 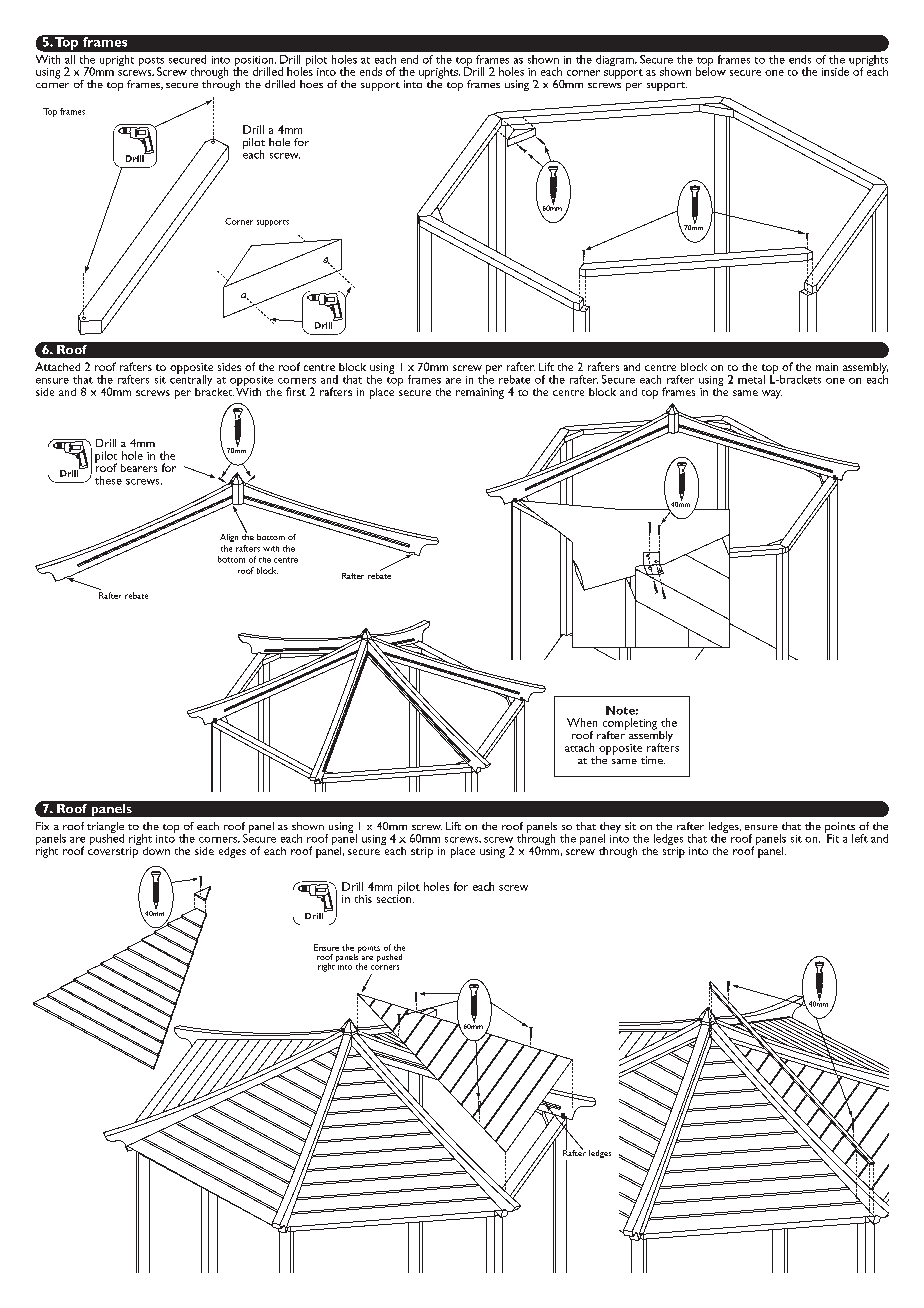 What do you see at coordinates (229, 538) in the screenshot?
I see `Align` at bounding box center [229, 538].
